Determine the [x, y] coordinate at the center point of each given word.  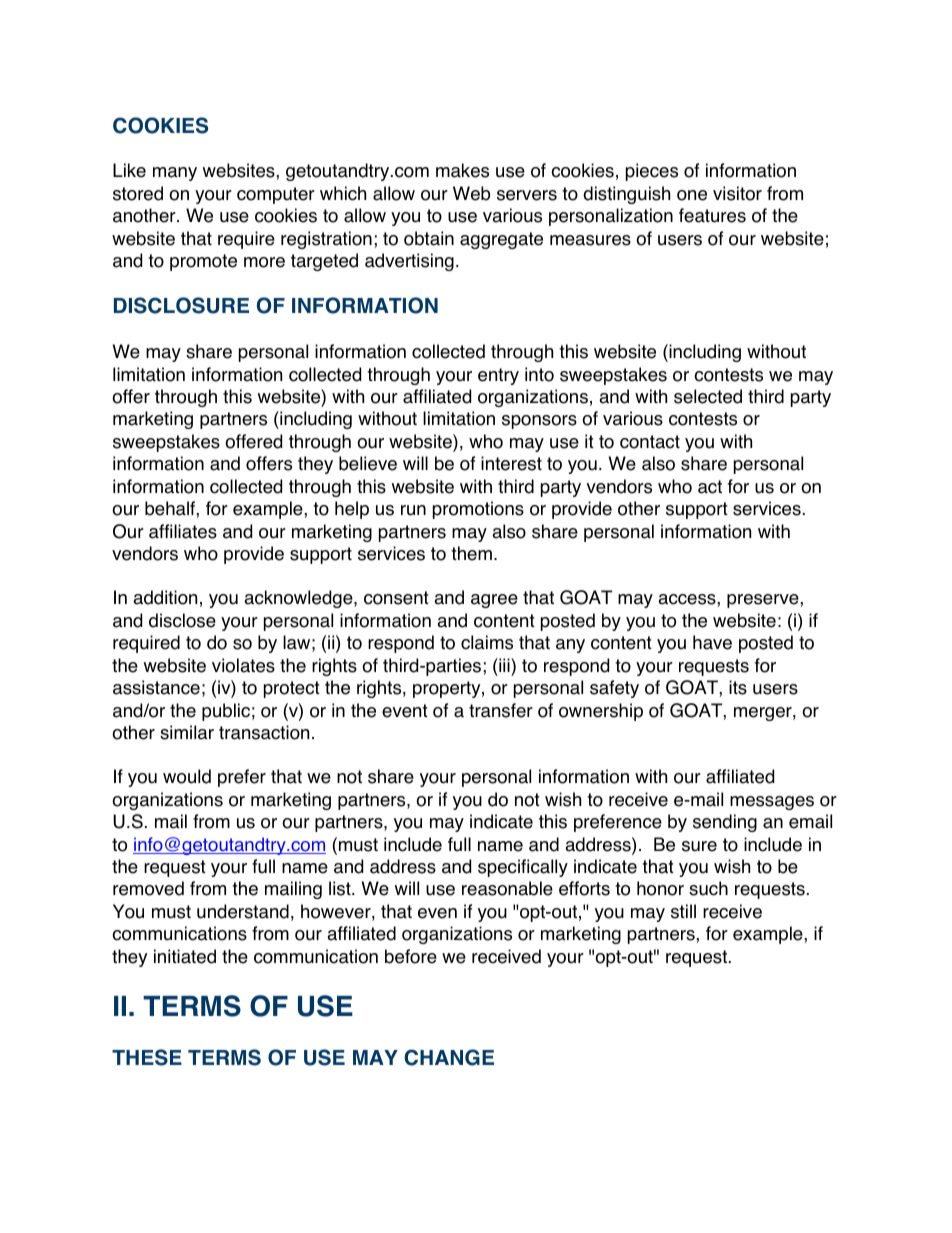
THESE [147, 1057]
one [692, 195]
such [708, 888]
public [226, 712]
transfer [501, 710]
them [471, 553]
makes [462, 170]
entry [498, 376]
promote [203, 262]
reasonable [507, 888]
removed [148, 888]
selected [708, 396]
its [738, 687]
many [175, 174]
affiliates [183, 531]
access [688, 599]
